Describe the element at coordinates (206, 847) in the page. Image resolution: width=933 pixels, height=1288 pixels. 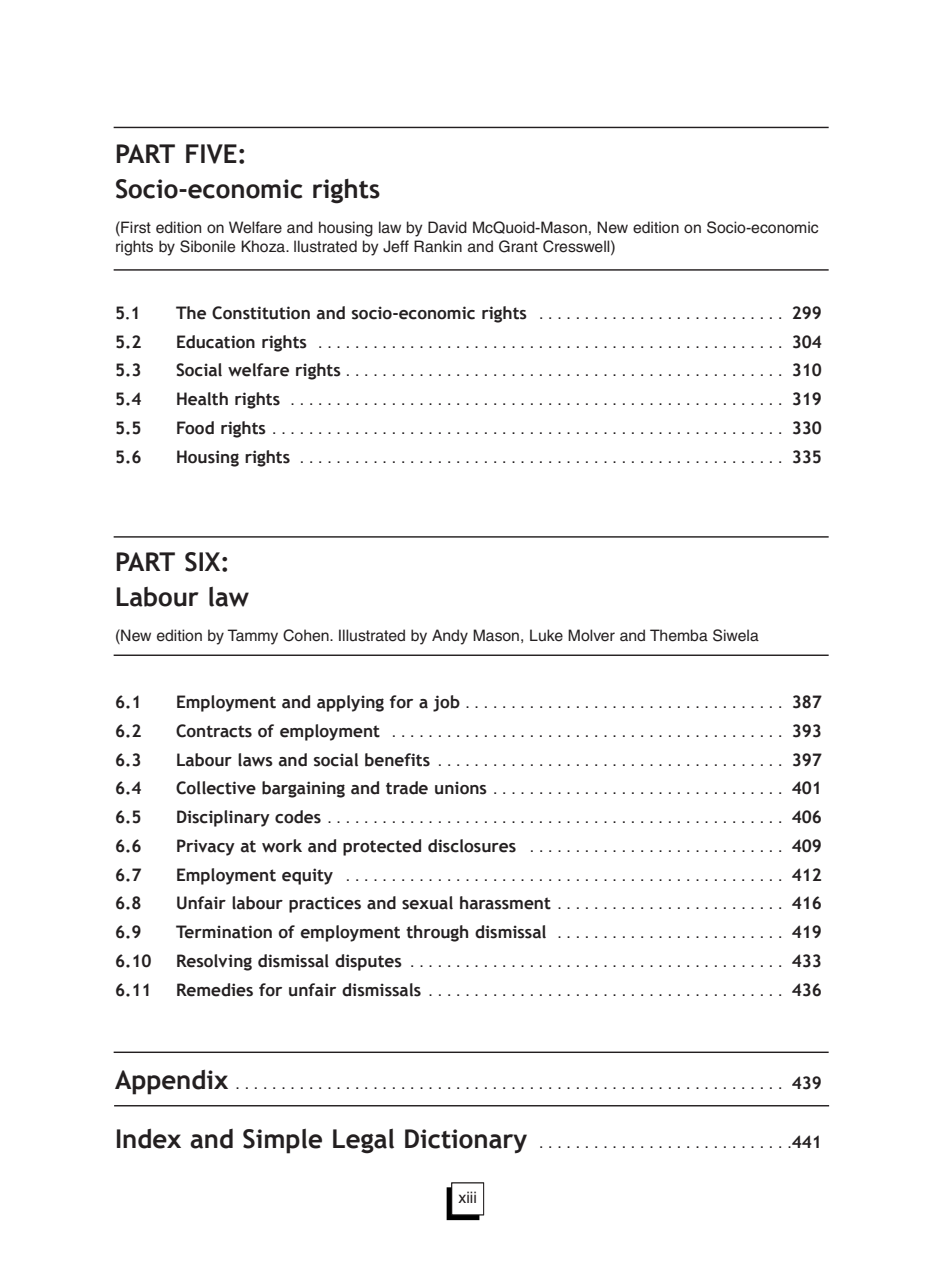
I see `Privacy` at that location.
